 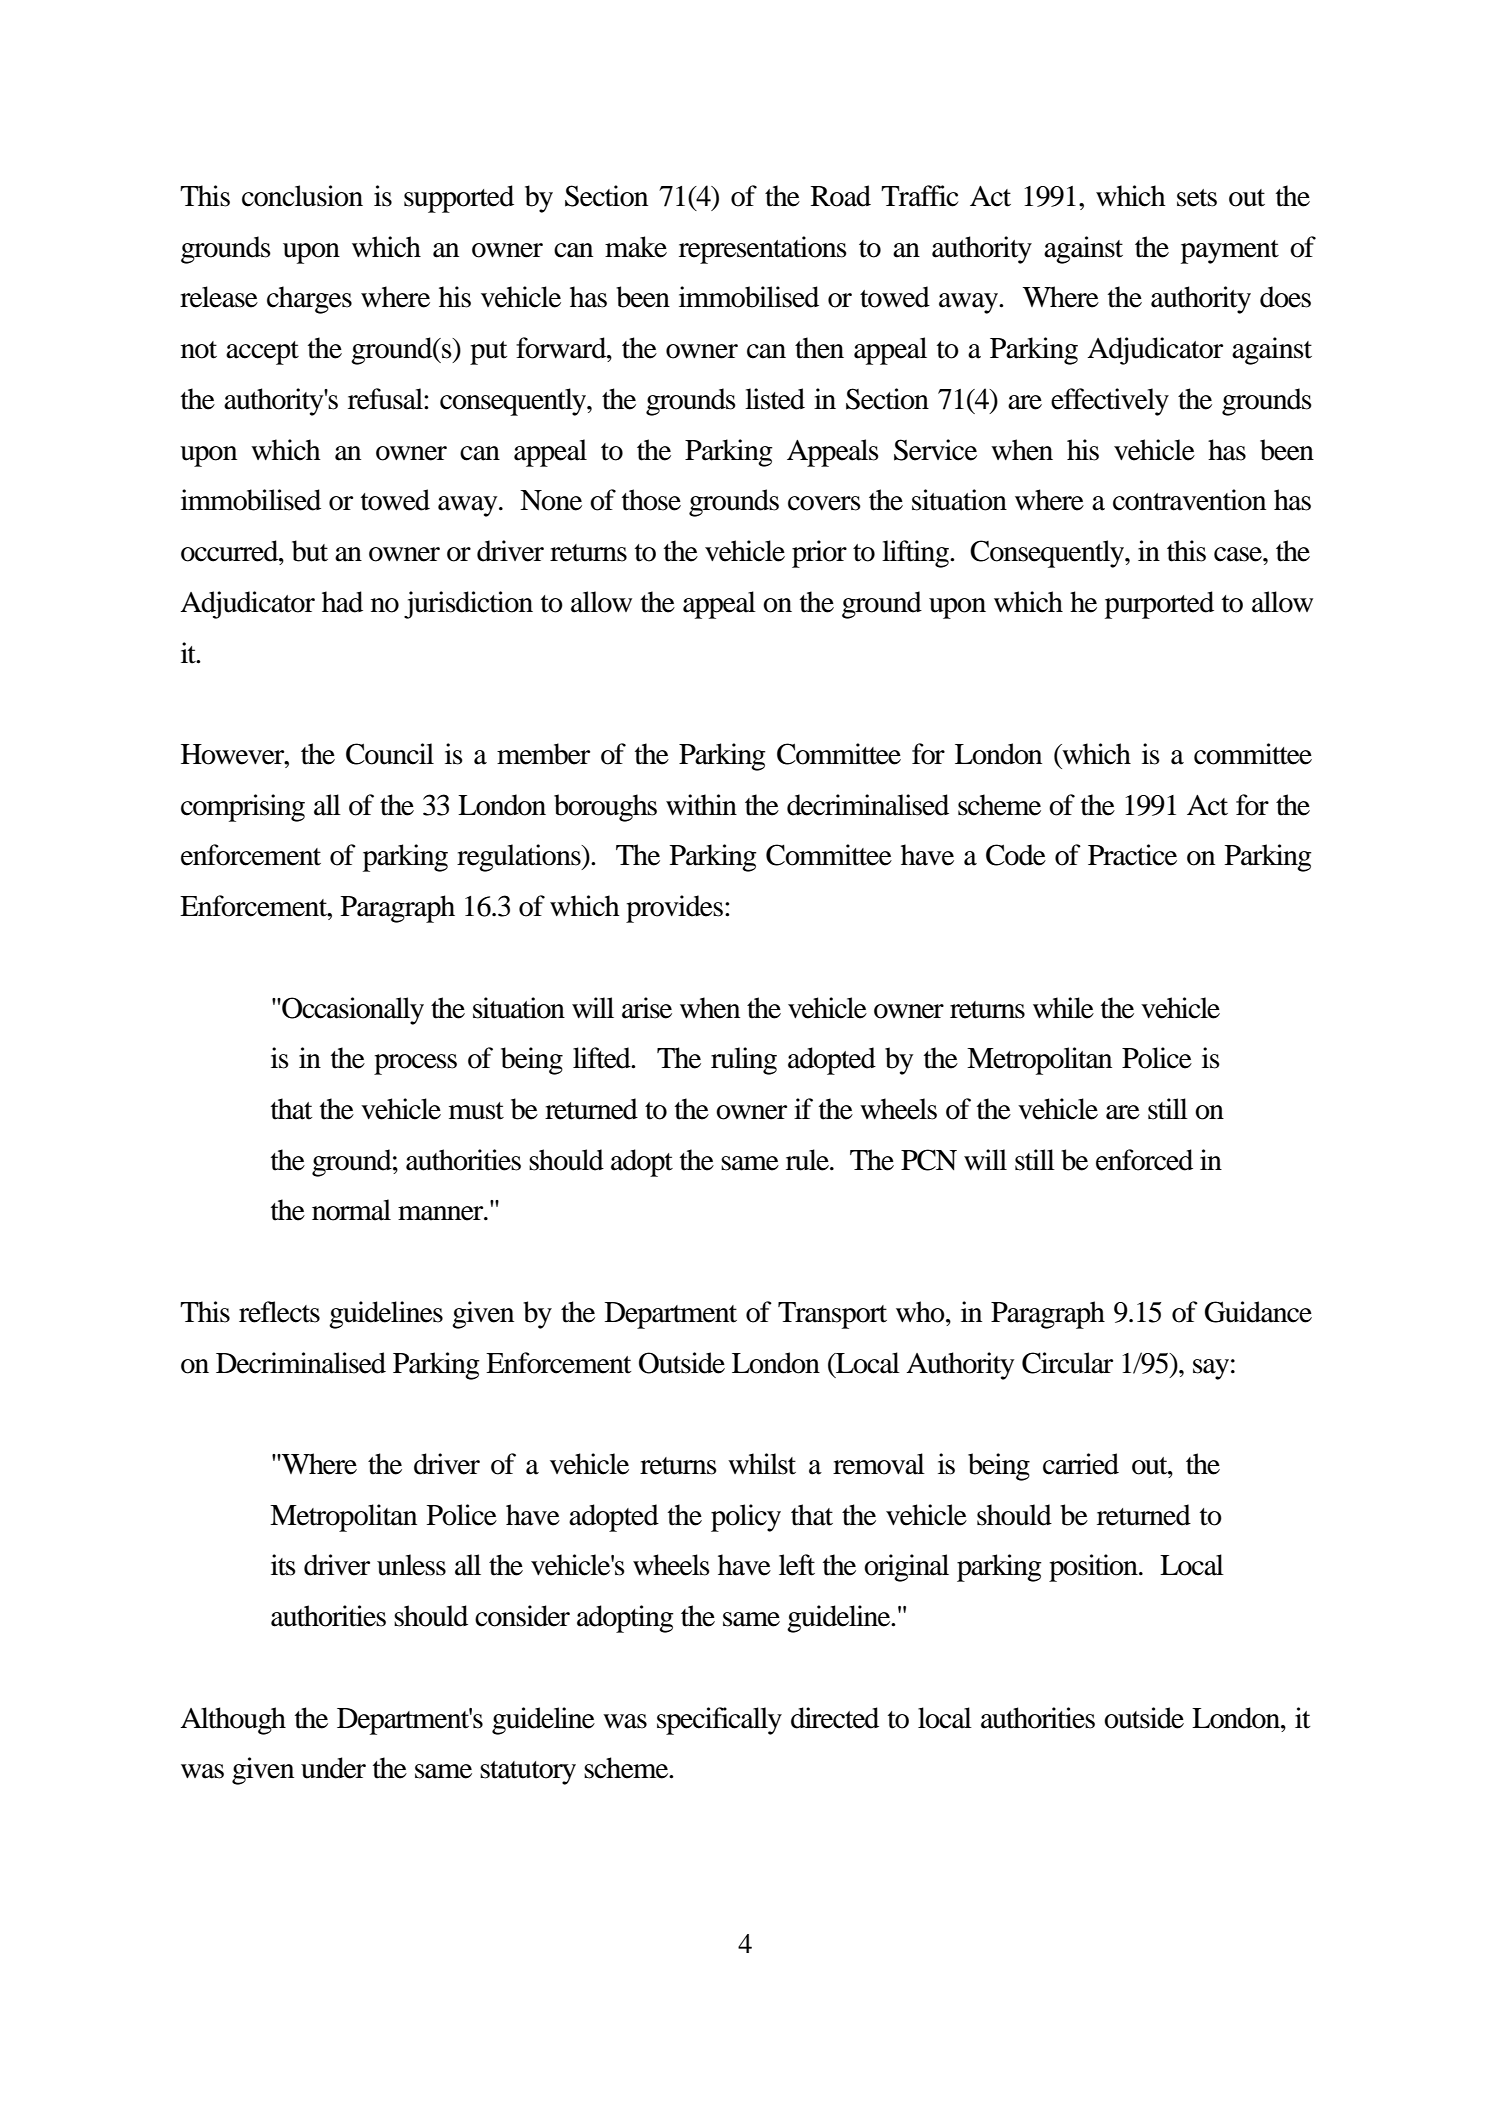 What do you see at coordinates (1197, 198) in the screenshot?
I see `sets` at bounding box center [1197, 198].
